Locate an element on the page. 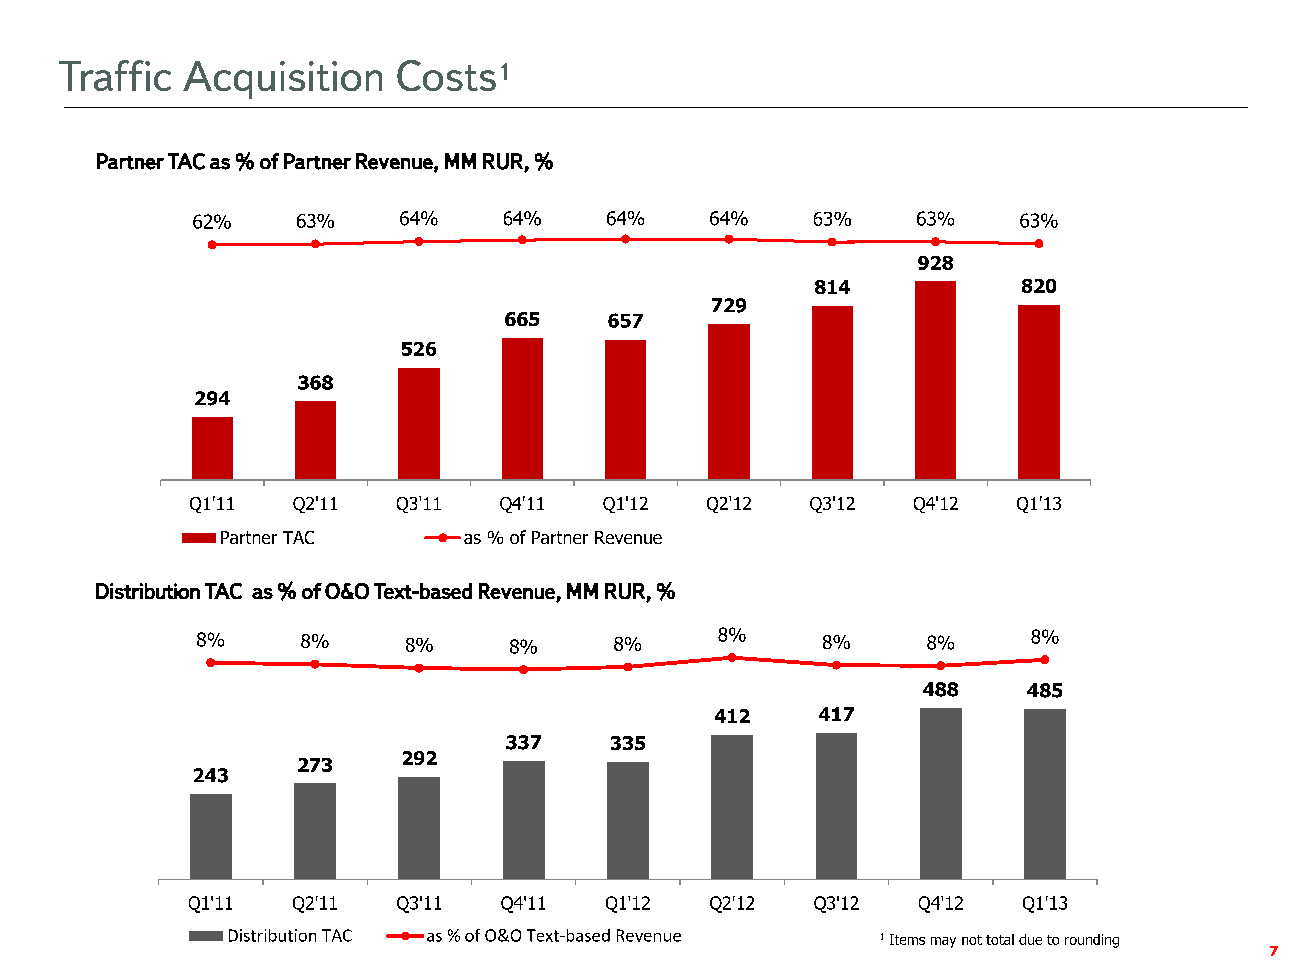  Acquisition is located at coordinates (282, 80).
